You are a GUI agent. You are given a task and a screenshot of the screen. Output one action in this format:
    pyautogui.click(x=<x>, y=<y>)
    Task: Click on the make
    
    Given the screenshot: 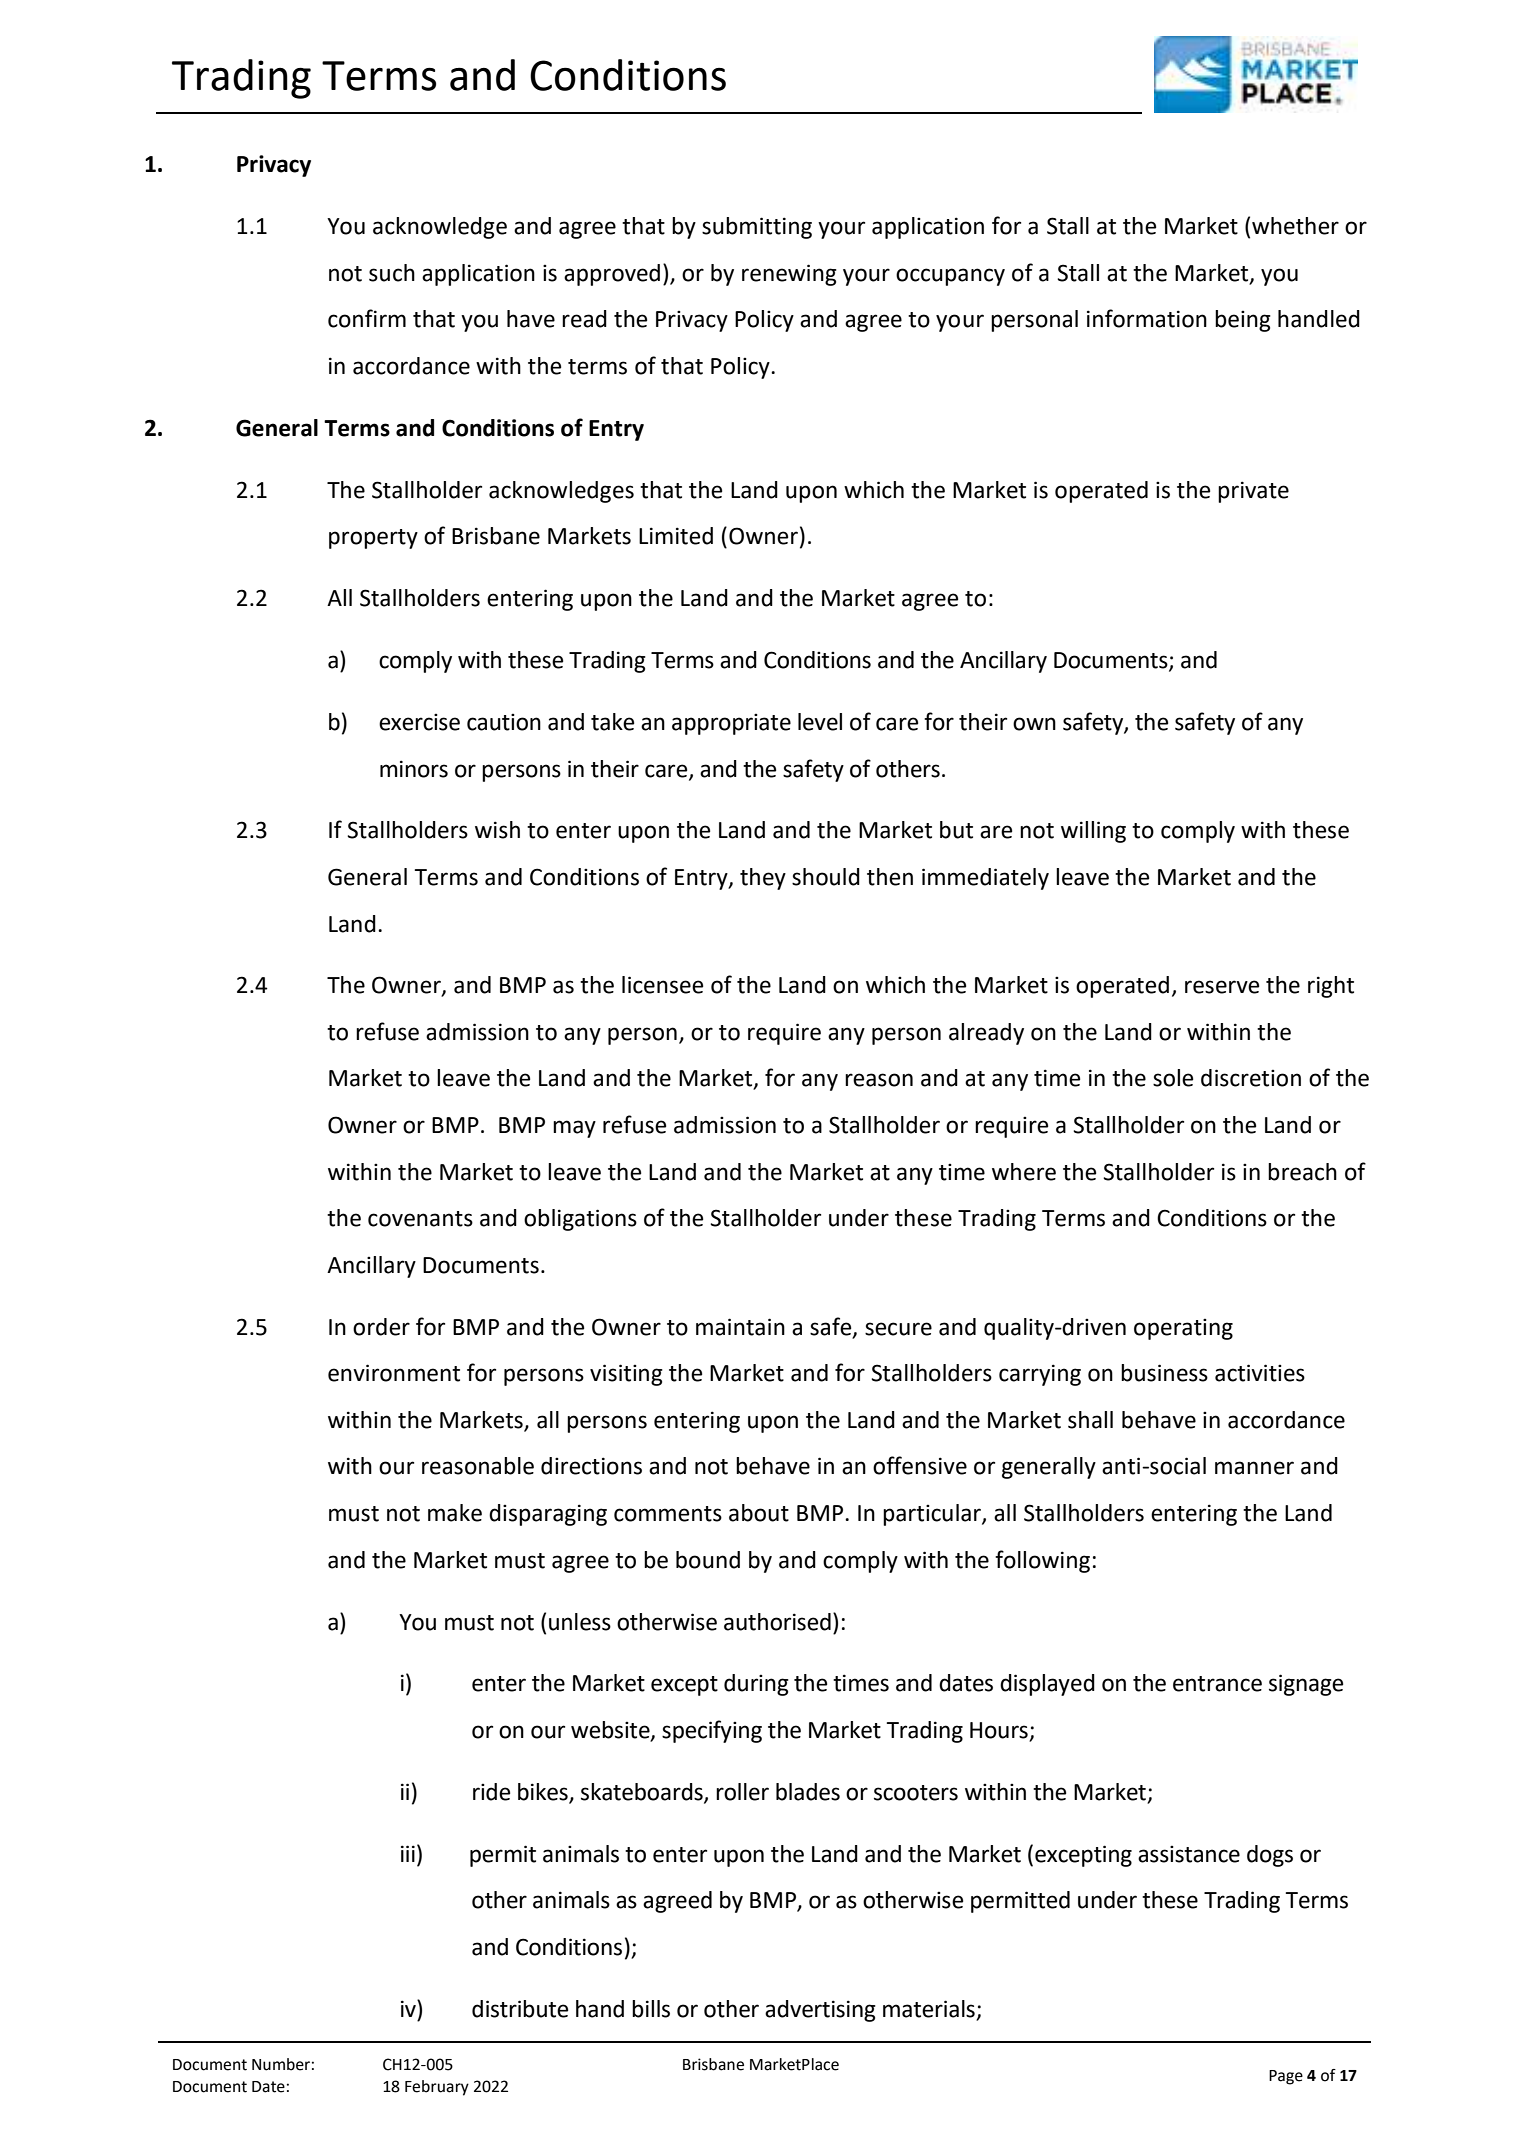 What is the action you would take?
    pyautogui.click(x=455, y=1513)
